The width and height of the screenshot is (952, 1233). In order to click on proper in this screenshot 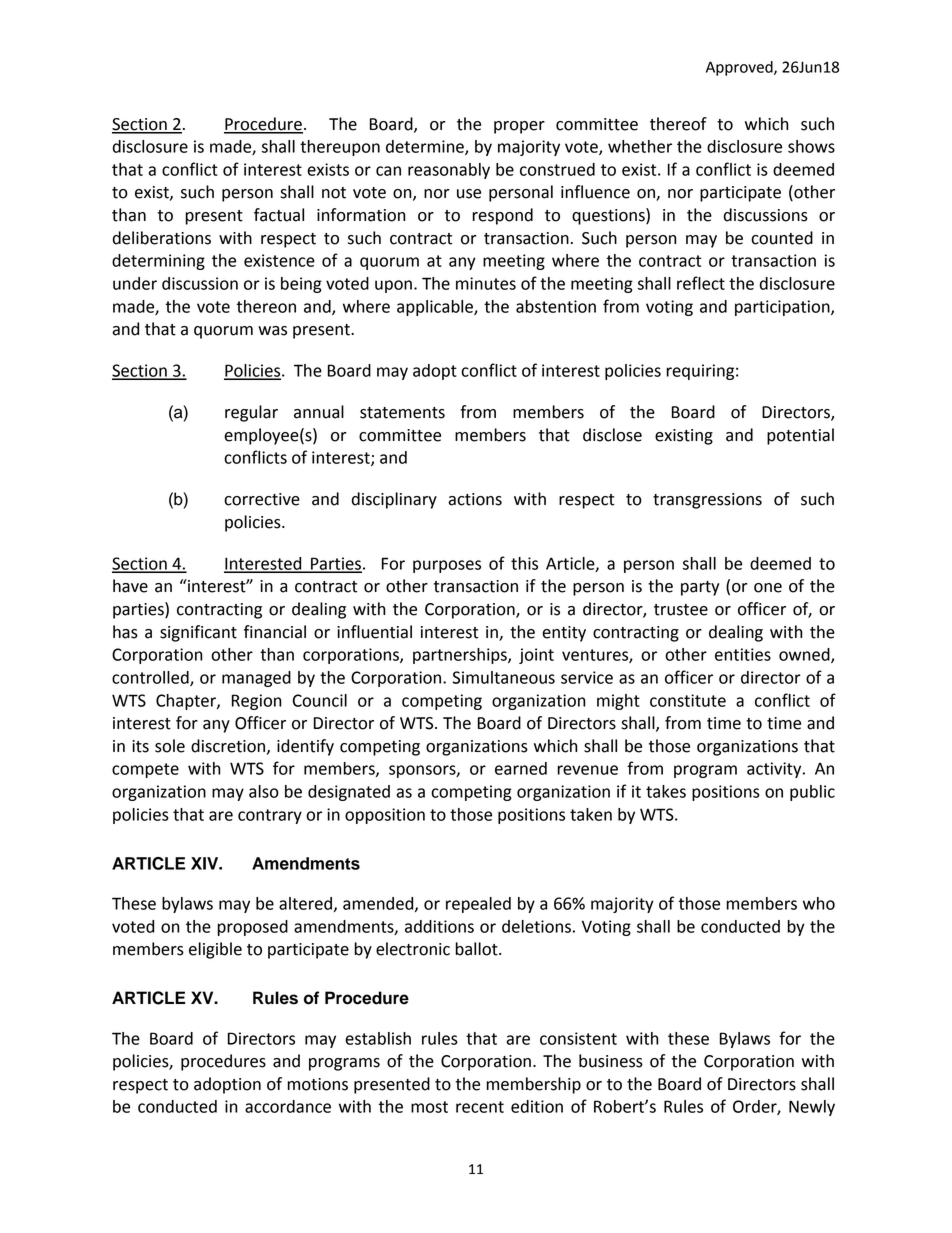, I will do `click(519, 127)`.
